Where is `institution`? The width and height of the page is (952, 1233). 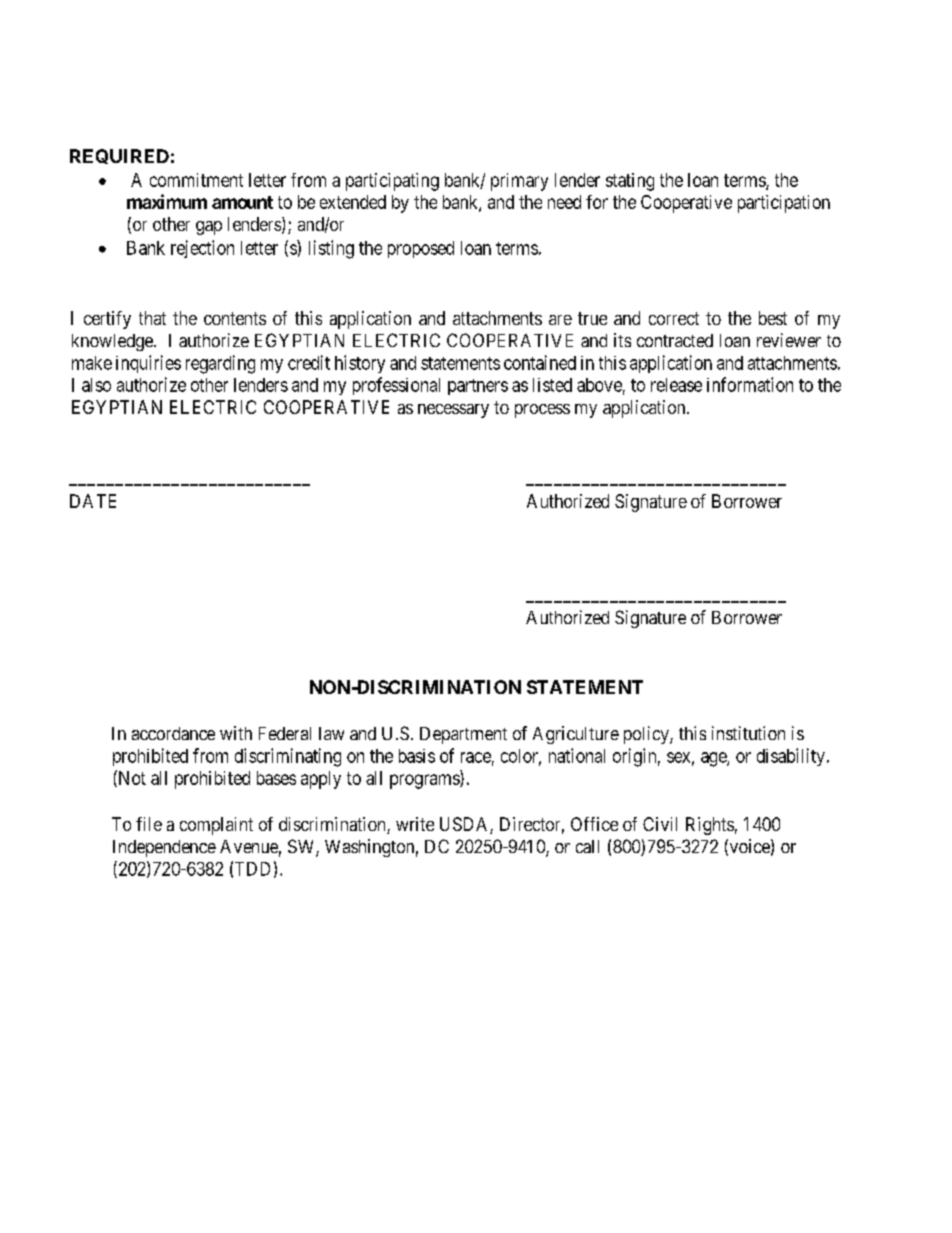
institution is located at coordinates (748, 733).
